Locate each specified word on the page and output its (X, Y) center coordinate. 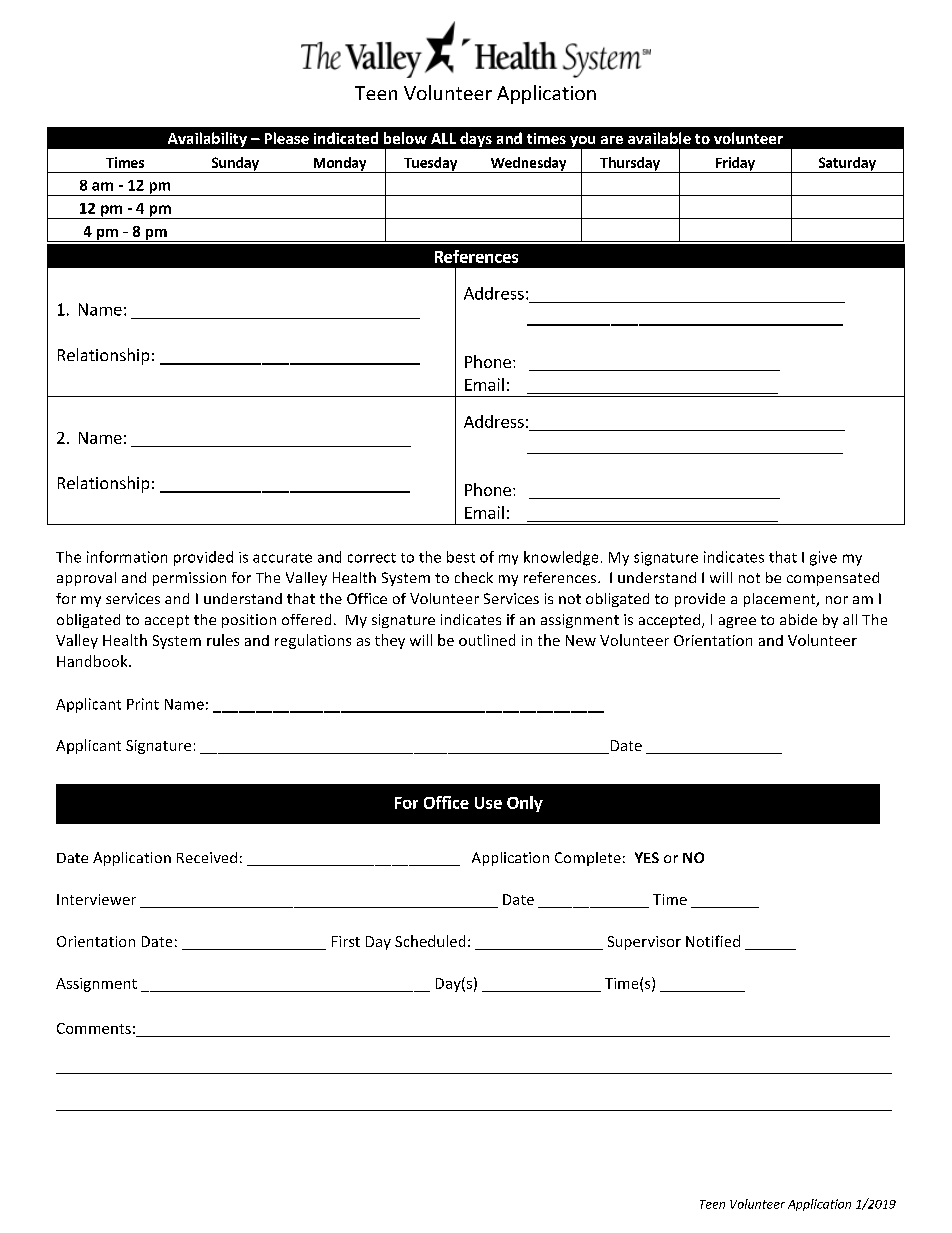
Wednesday (528, 165)
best (461, 557)
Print (143, 704)
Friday (735, 165)
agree (737, 622)
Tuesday (430, 165)
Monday (340, 165)
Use (488, 803)
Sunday (235, 165)
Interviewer (96, 899)
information (127, 557)
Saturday (847, 165)
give (823, 558)
